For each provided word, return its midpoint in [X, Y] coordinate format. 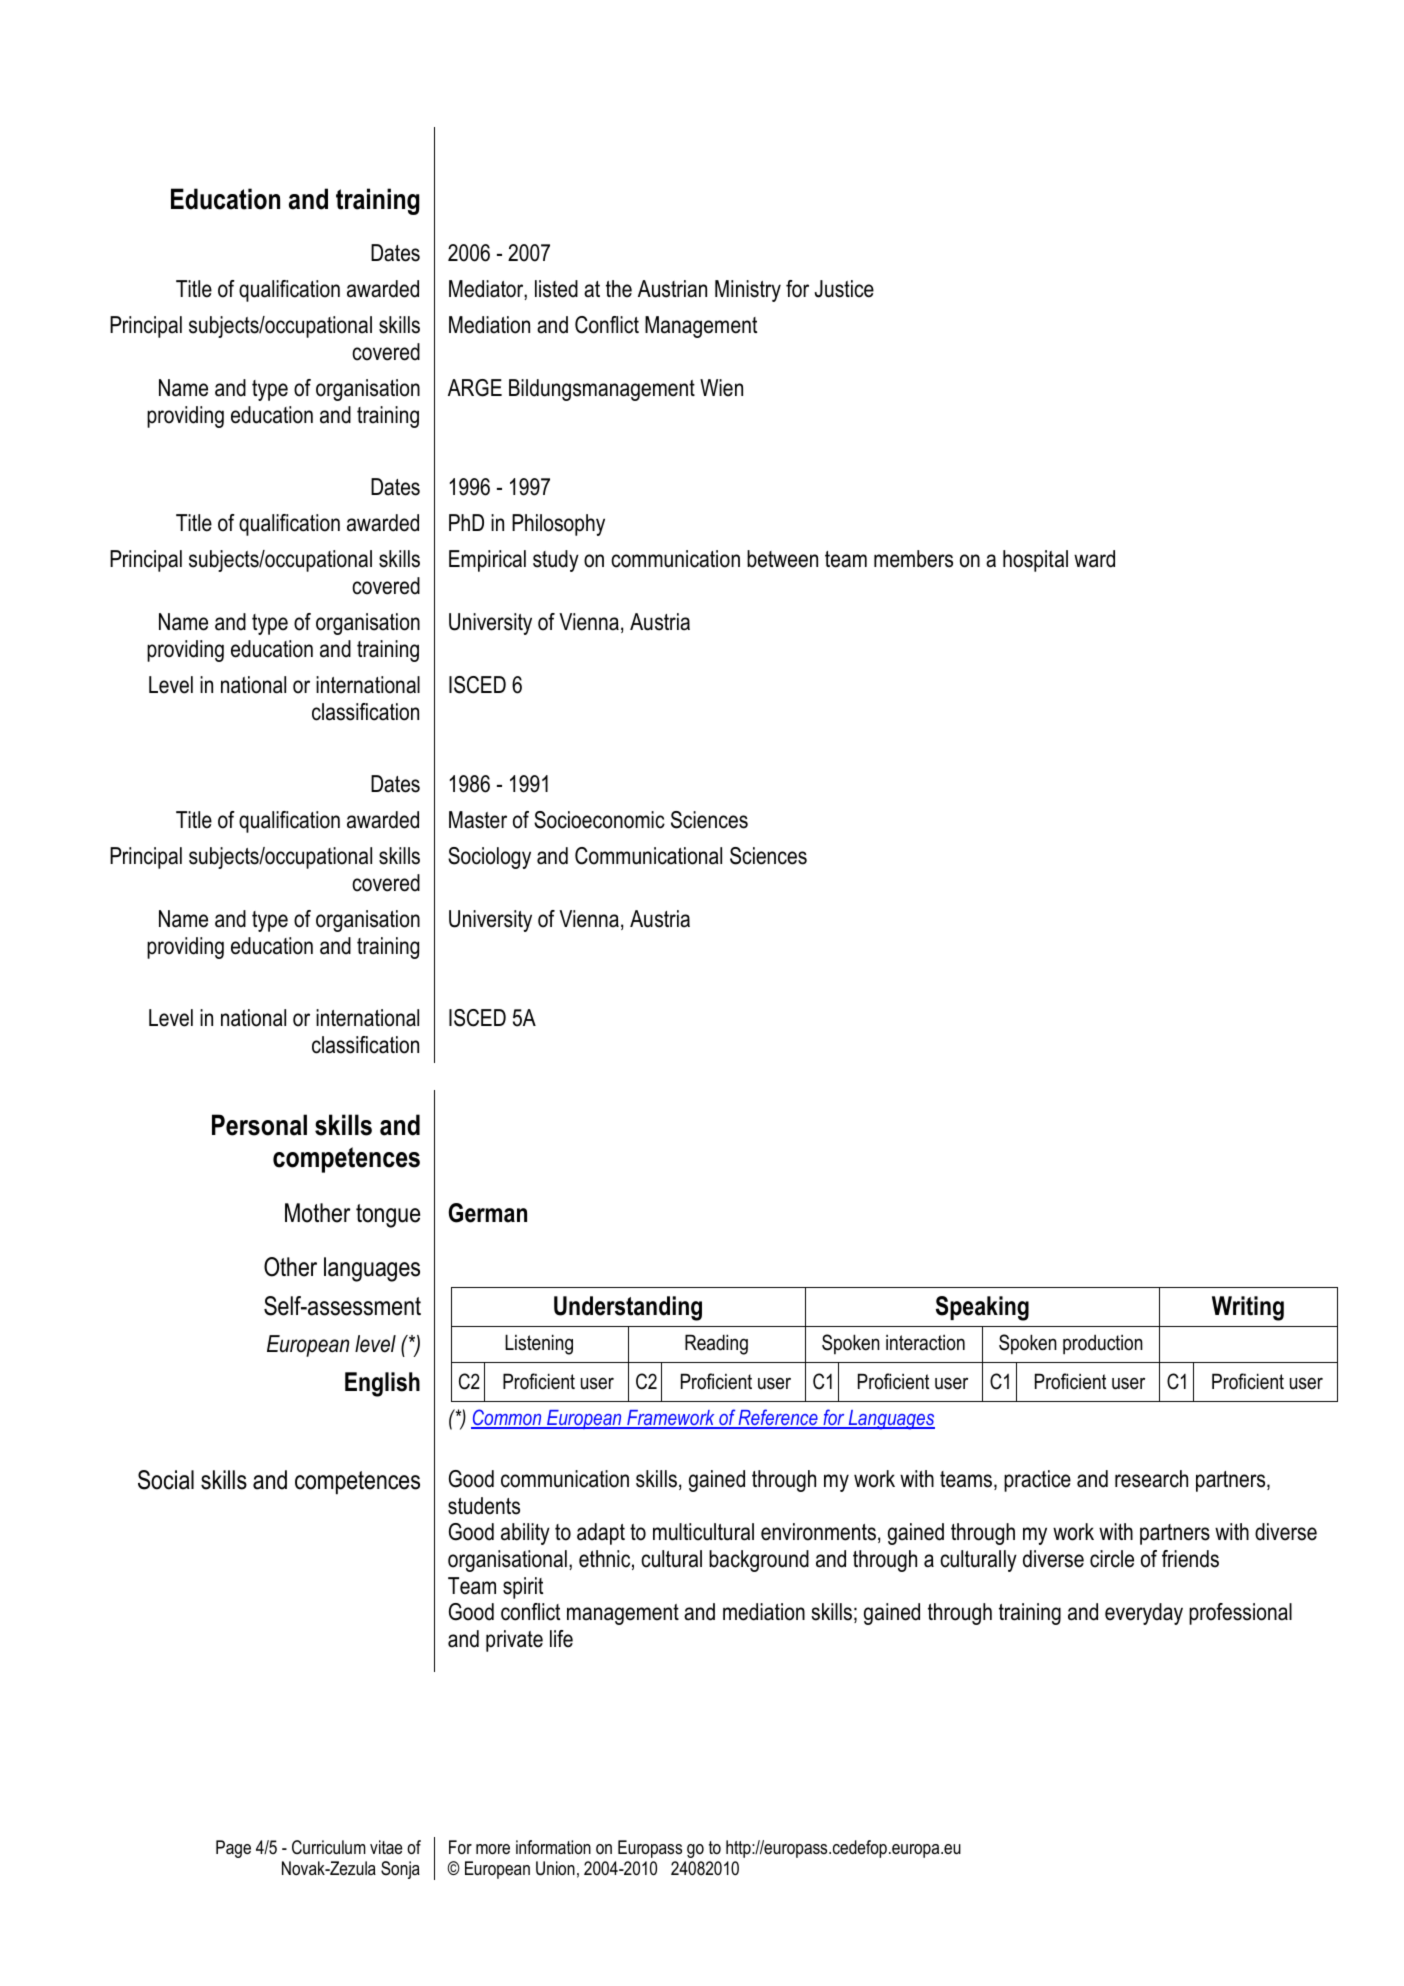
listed [556, 289]
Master [478, 820]
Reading [716, 1344]
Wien [721, 388]
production [1103, 1345]
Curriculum [329, 1847]
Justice [844, 289]
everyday [1144, 1614]
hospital [1035, 561]
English [382, 1384]
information [553, 1847]
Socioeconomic [599, 820]
